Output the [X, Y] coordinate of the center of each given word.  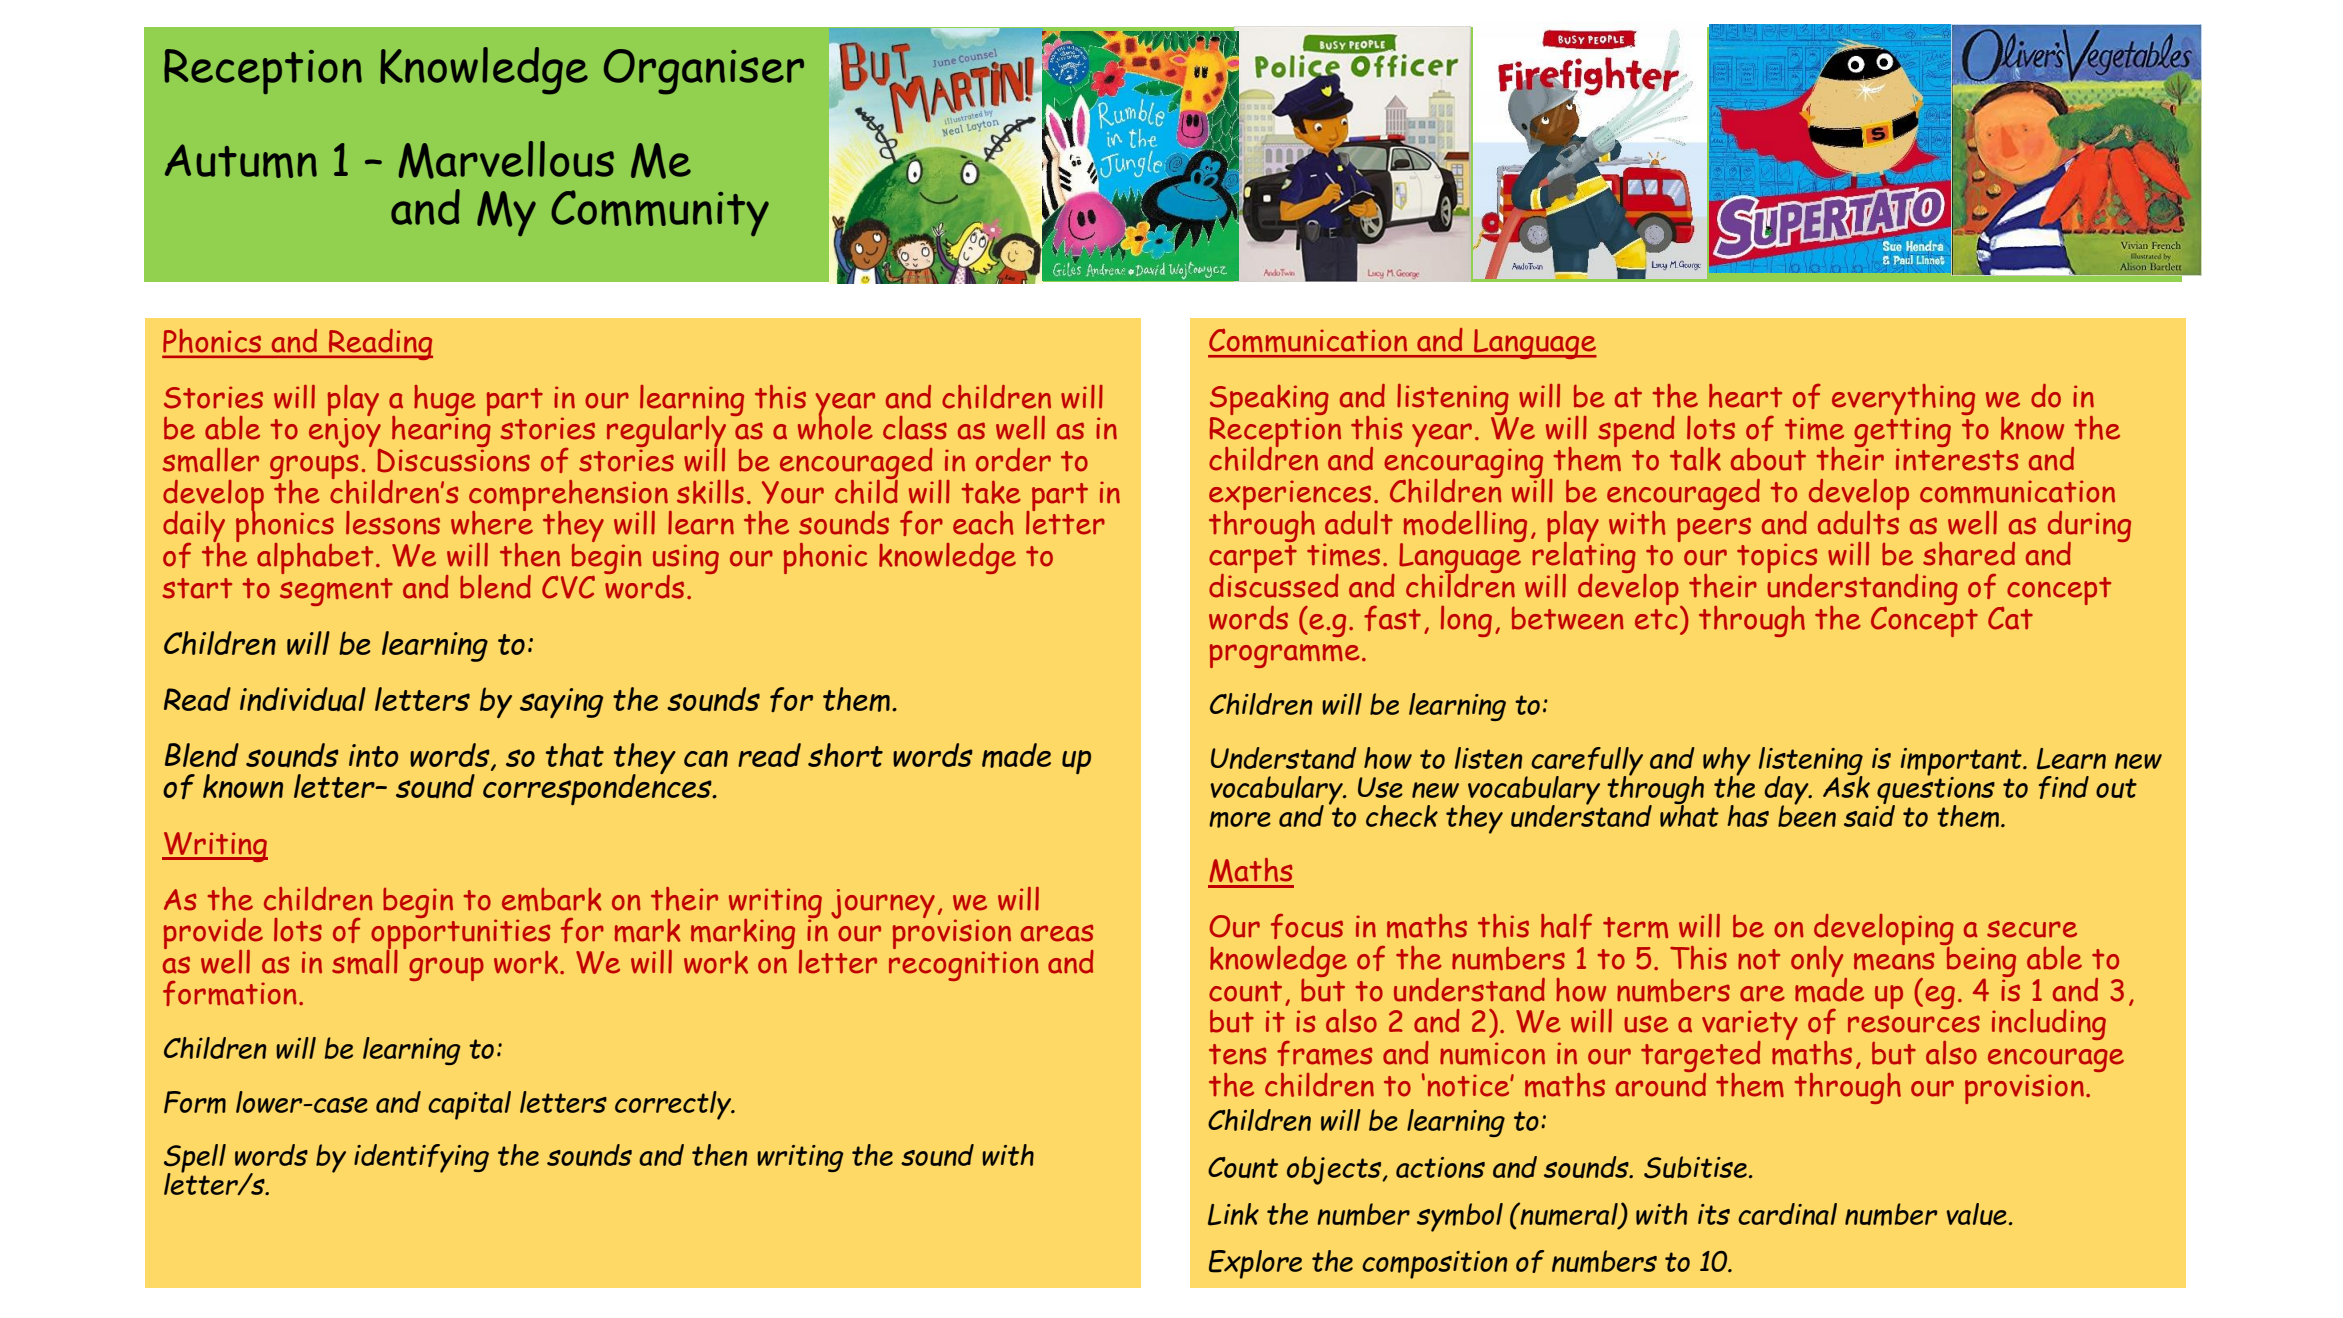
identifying [421, 1158]
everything [1903, 401]
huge [445, 401]
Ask [1846, 785]
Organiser [704, 72]
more [1240, 819]
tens [1238, 1054]
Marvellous [506, 160]
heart [1745, 396]
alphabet [315, 558]
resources [1914, 1024]
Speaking [1269, 401]
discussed [1274, 585]
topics [1777, 559]
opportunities [461, 934]
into [373, 755]
